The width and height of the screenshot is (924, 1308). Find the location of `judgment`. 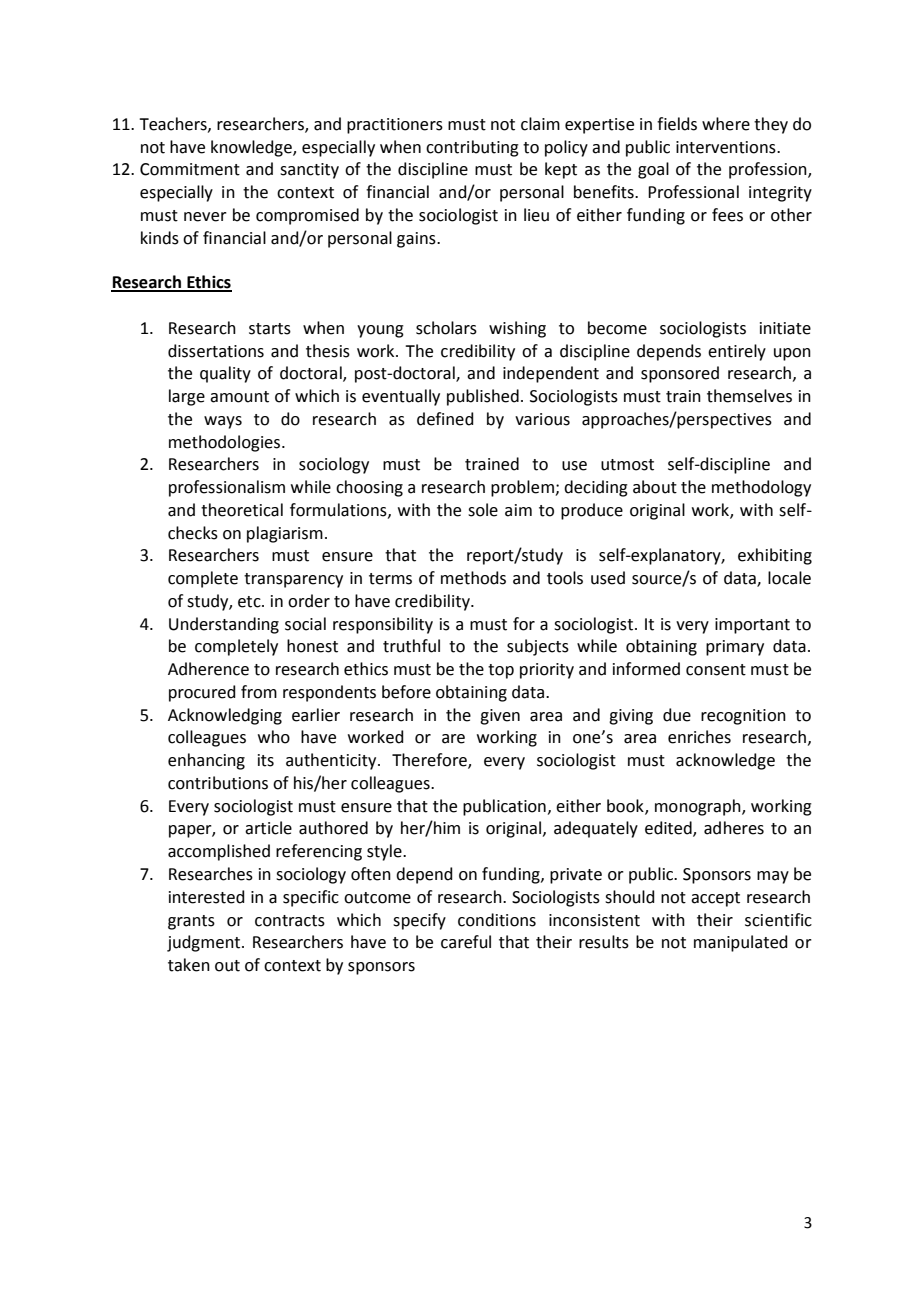

judgment is located at coordinates (205, 943).
